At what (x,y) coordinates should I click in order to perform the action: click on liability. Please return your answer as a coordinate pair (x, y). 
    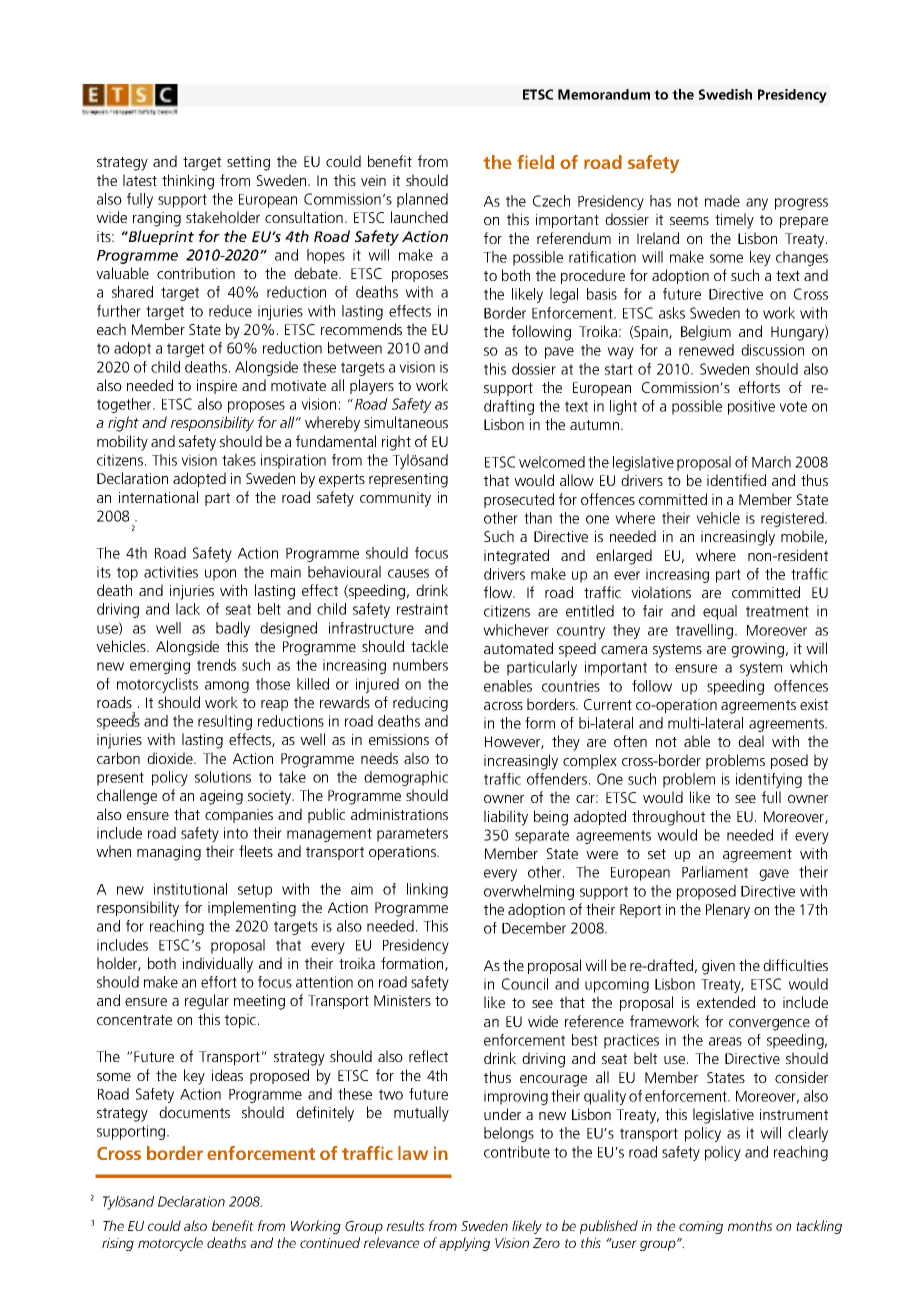
    Looking at the image, I should click on (506, 818).
